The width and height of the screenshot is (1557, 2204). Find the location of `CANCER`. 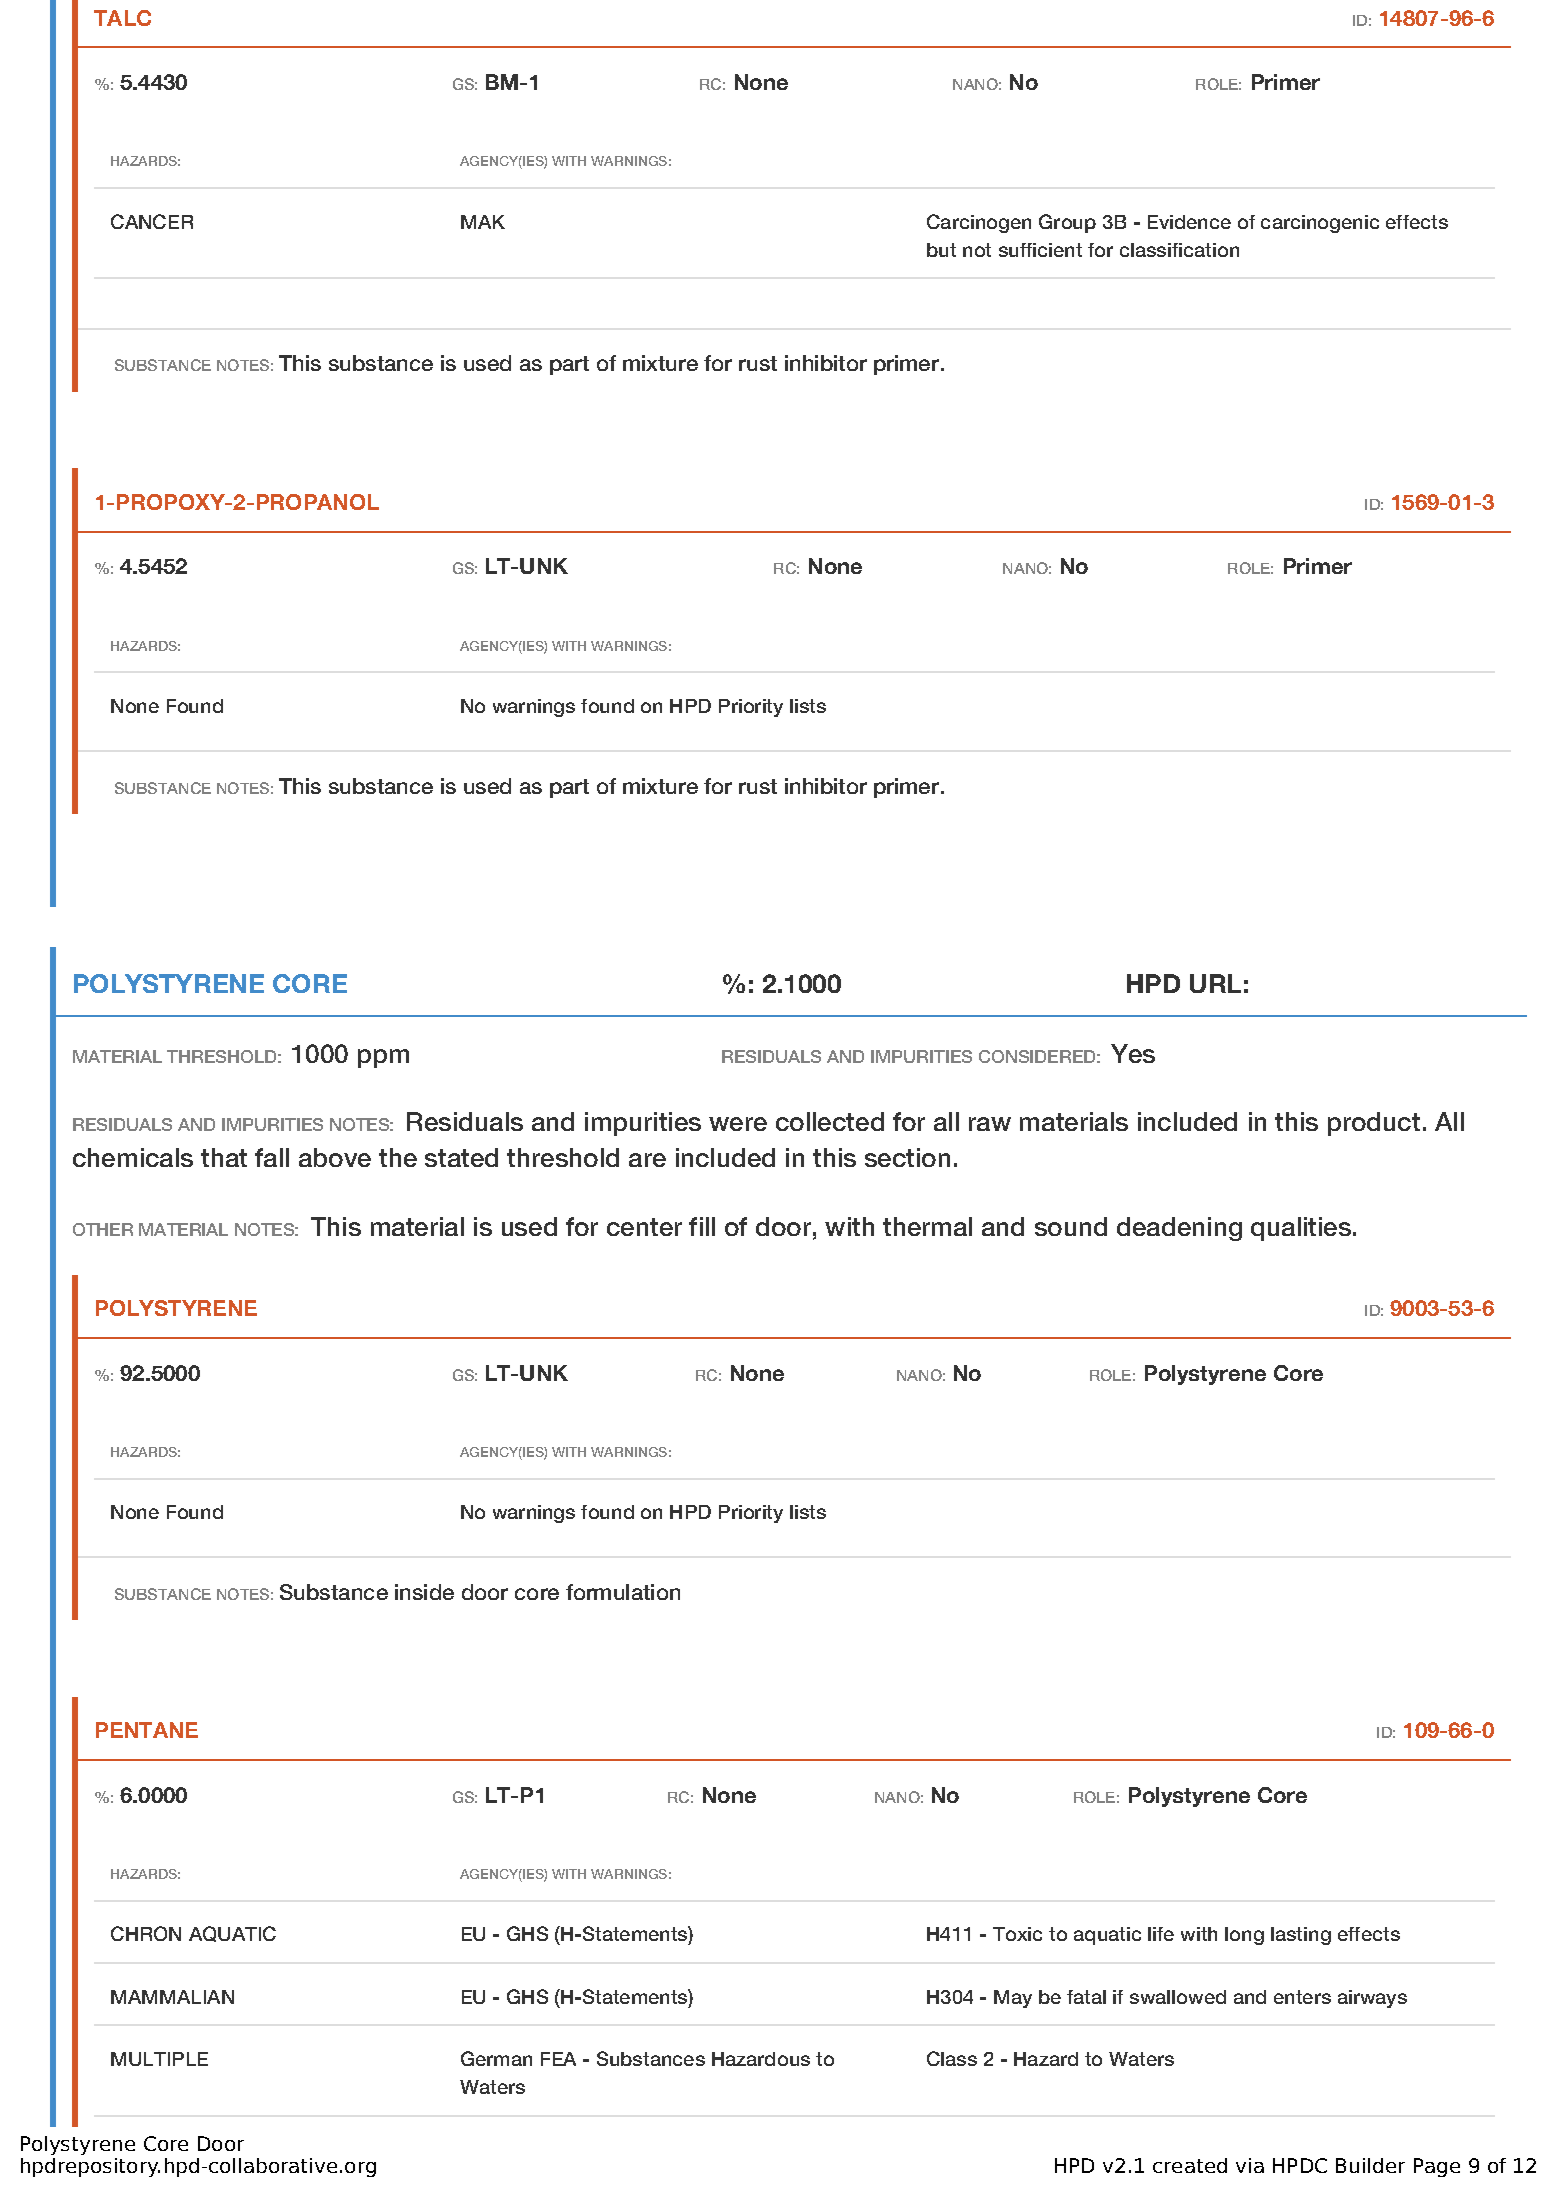

CANCER is located at coordinates (152, 221).
